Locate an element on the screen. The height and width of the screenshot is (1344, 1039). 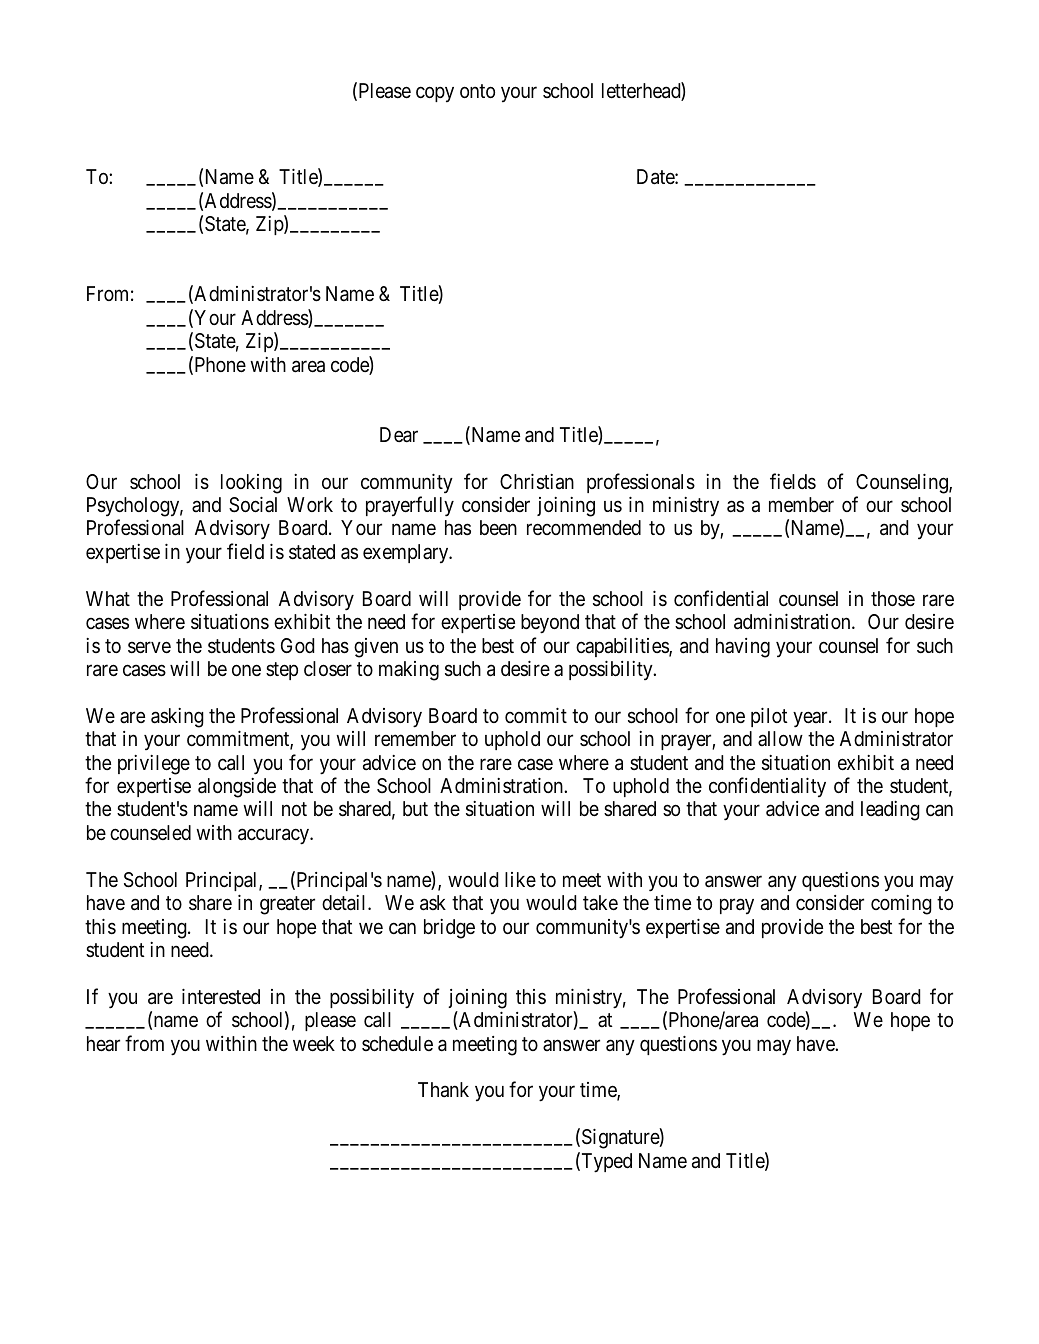
Christian is located at coordinates (537, 482).
